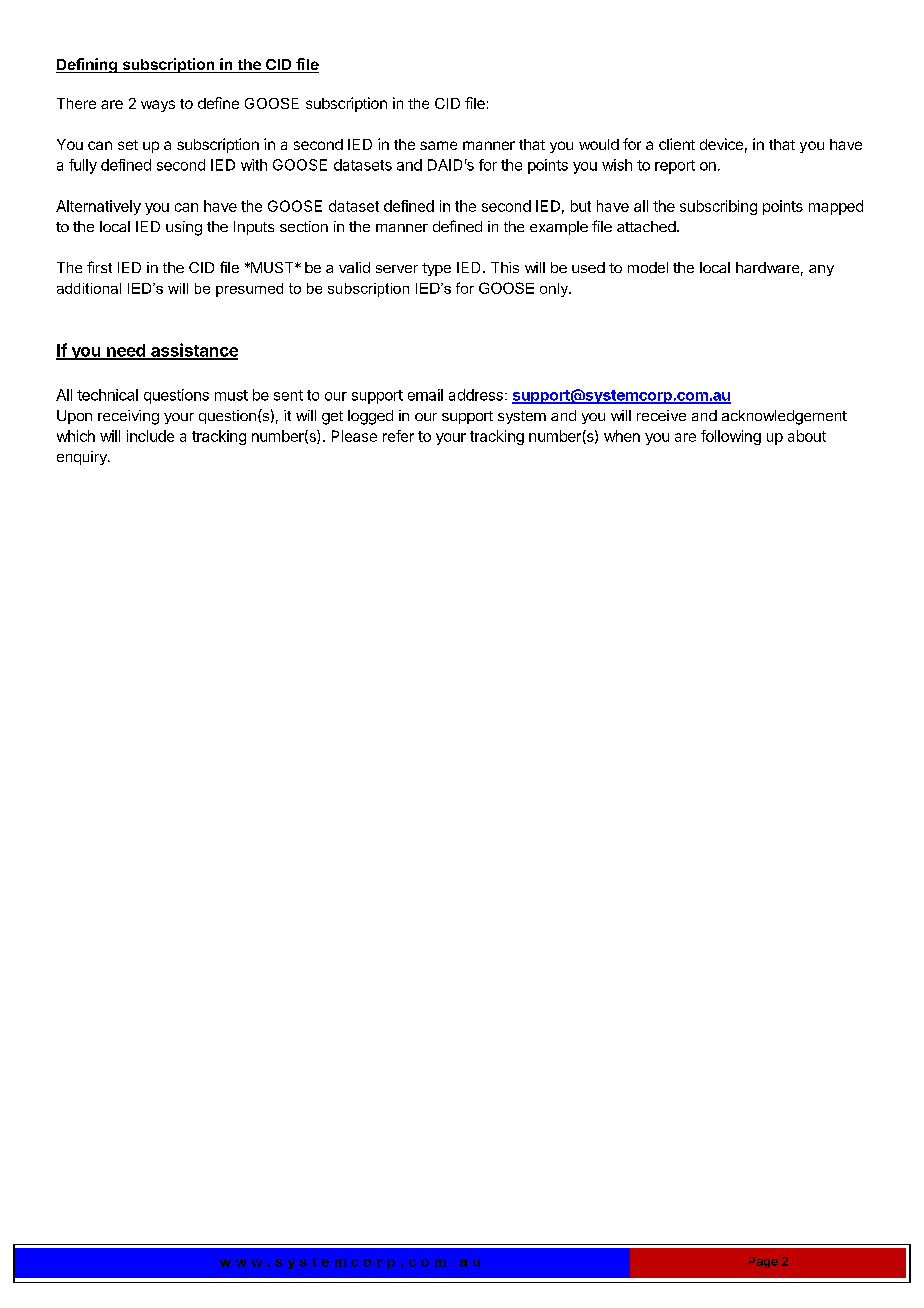 The height and width of the image is (1308, 924). I want to click on Please, so click(354, 436).
